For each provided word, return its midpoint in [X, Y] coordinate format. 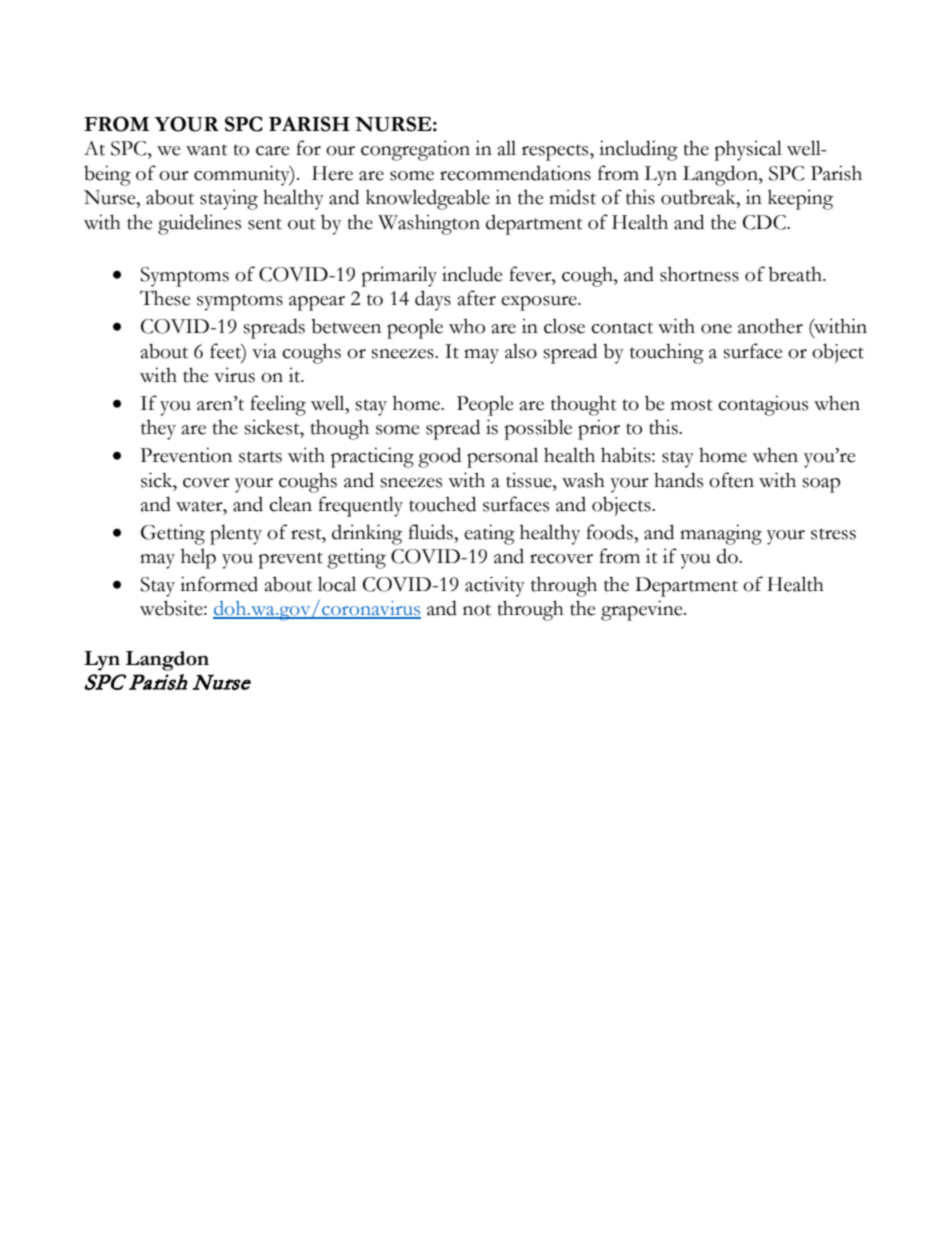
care [273, 151]
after [477, 298]
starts [260, 457]
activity [495, 586]
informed [219, 584]
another [770, 326]
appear [317, 303]
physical [748, 150]
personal [502, 457]
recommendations [515, 173]
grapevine [643, 610]
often [731, 480]
